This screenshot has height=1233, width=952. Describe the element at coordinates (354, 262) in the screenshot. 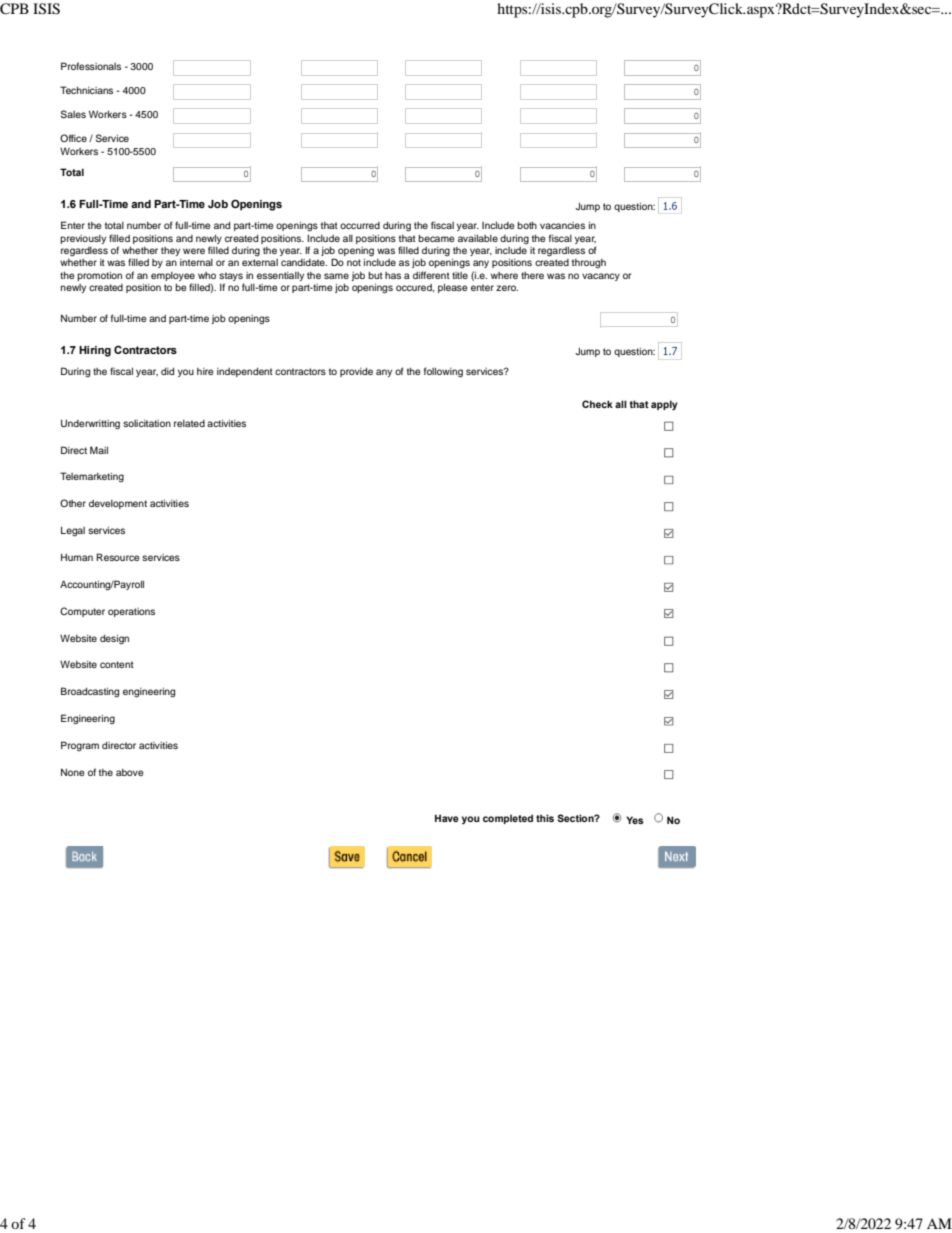

I see `not` at that location.
